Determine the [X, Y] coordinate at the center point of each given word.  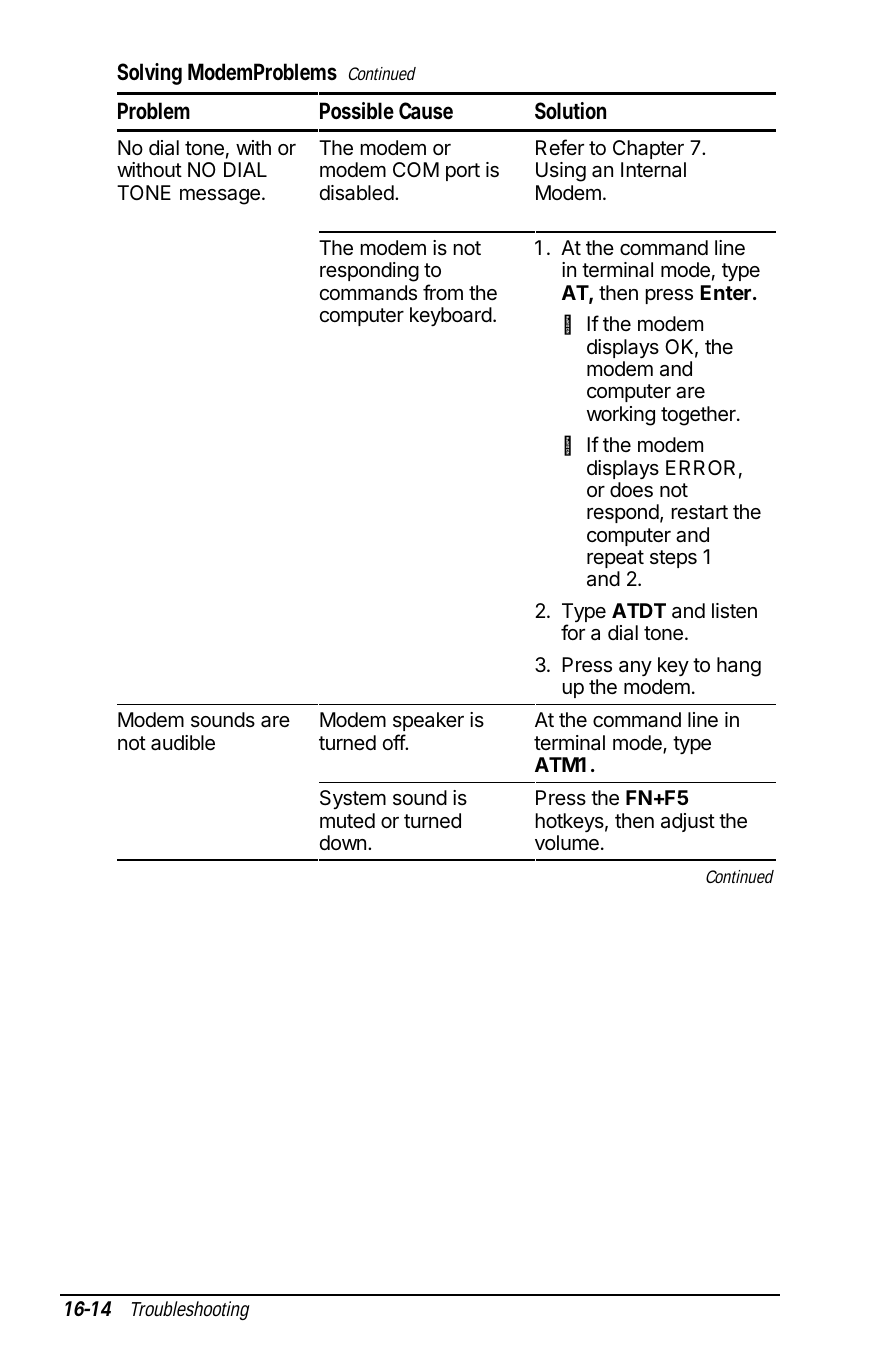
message [220, 197]
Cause [426, 111]
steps [673, 559]
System [353, 799]
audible [183, 743]
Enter [726, 292]
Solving [149, 74]
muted [347, 820]
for [573, 632]
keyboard [451, 316]
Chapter [648, 149]
